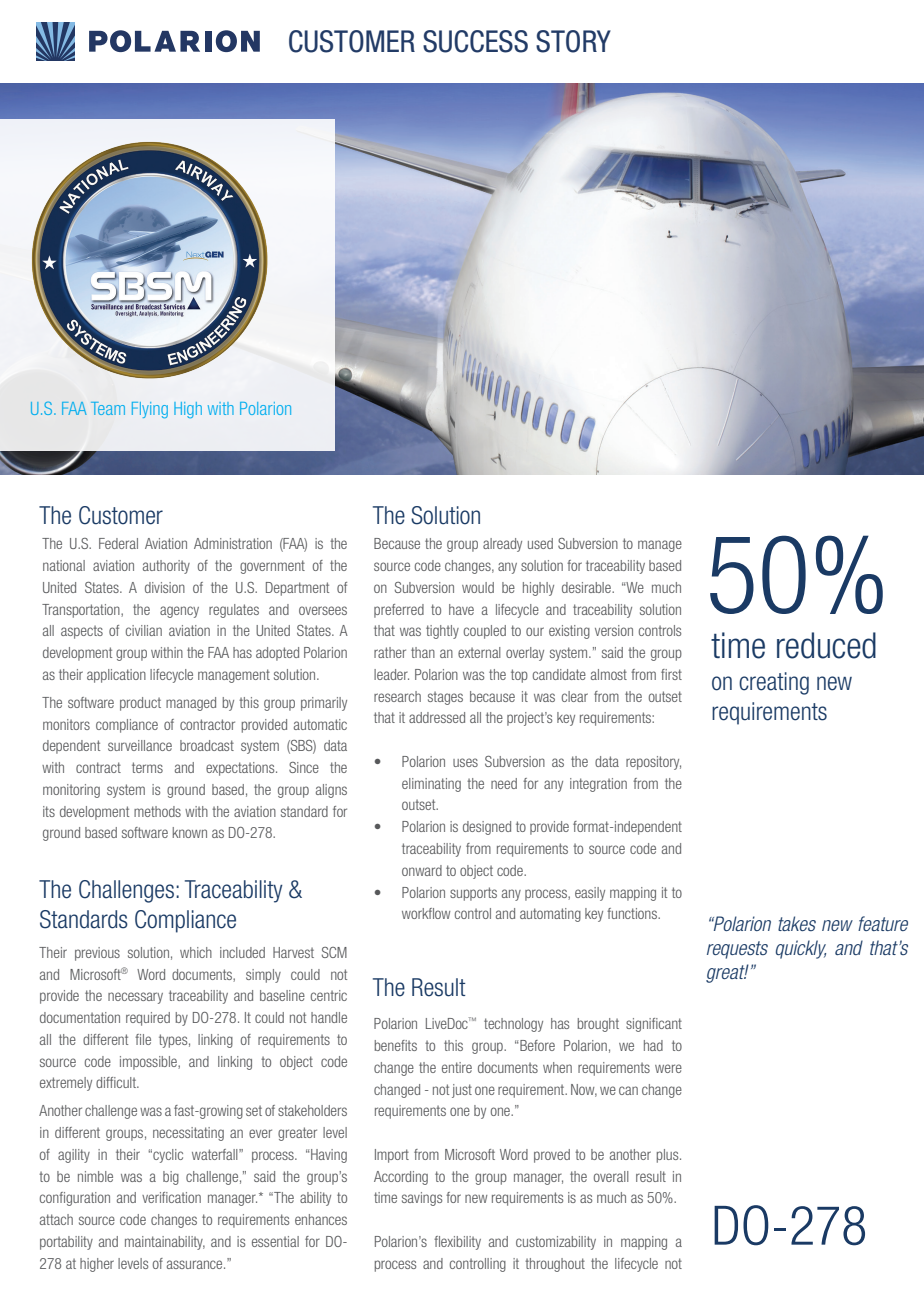 This screenshot has height=1308, width=924. I want to click on STORY, so click(573, 41).
